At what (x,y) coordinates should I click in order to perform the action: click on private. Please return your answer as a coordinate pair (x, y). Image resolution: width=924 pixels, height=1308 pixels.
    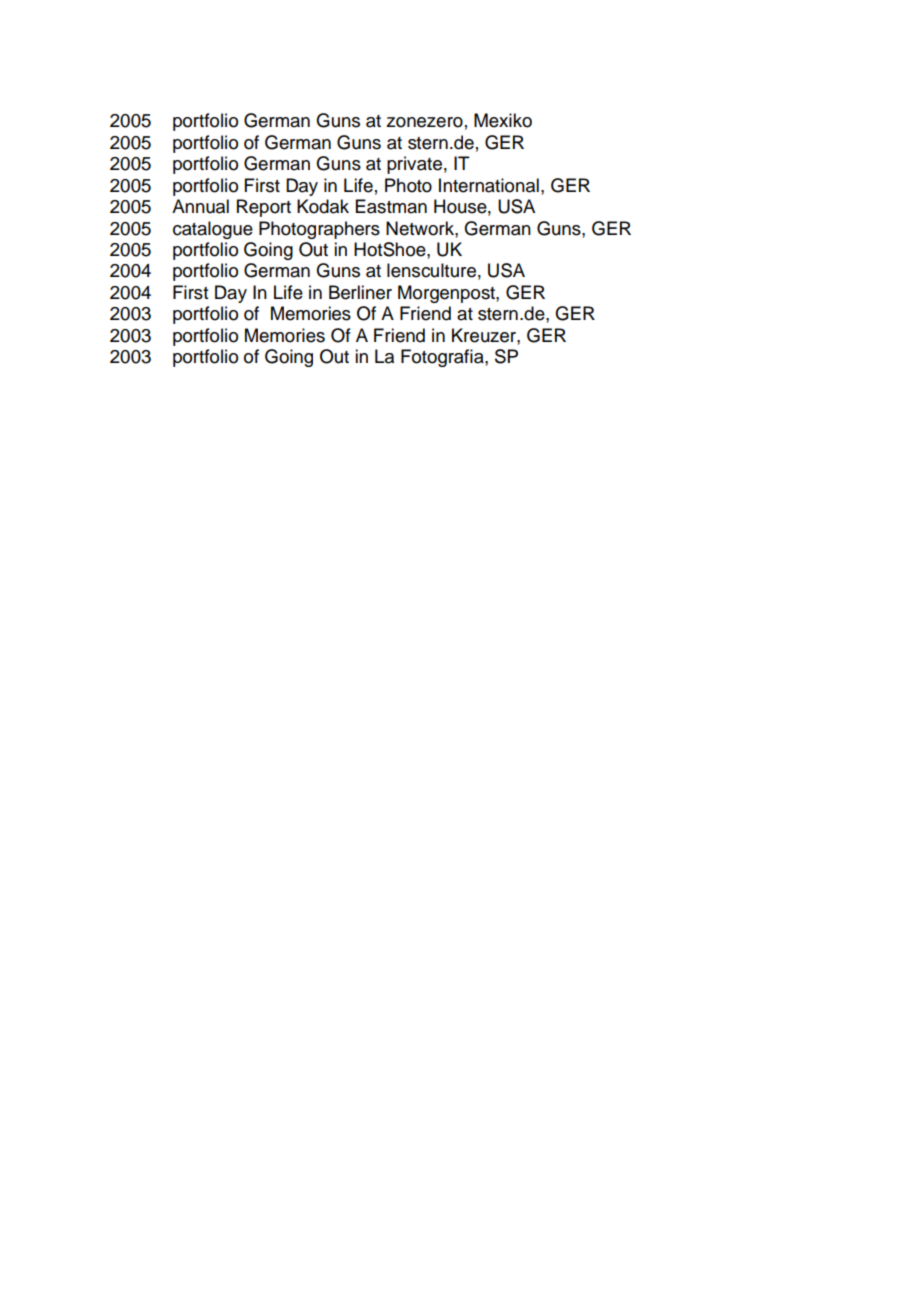
    Looking at the image, I should click on (414, 165).
